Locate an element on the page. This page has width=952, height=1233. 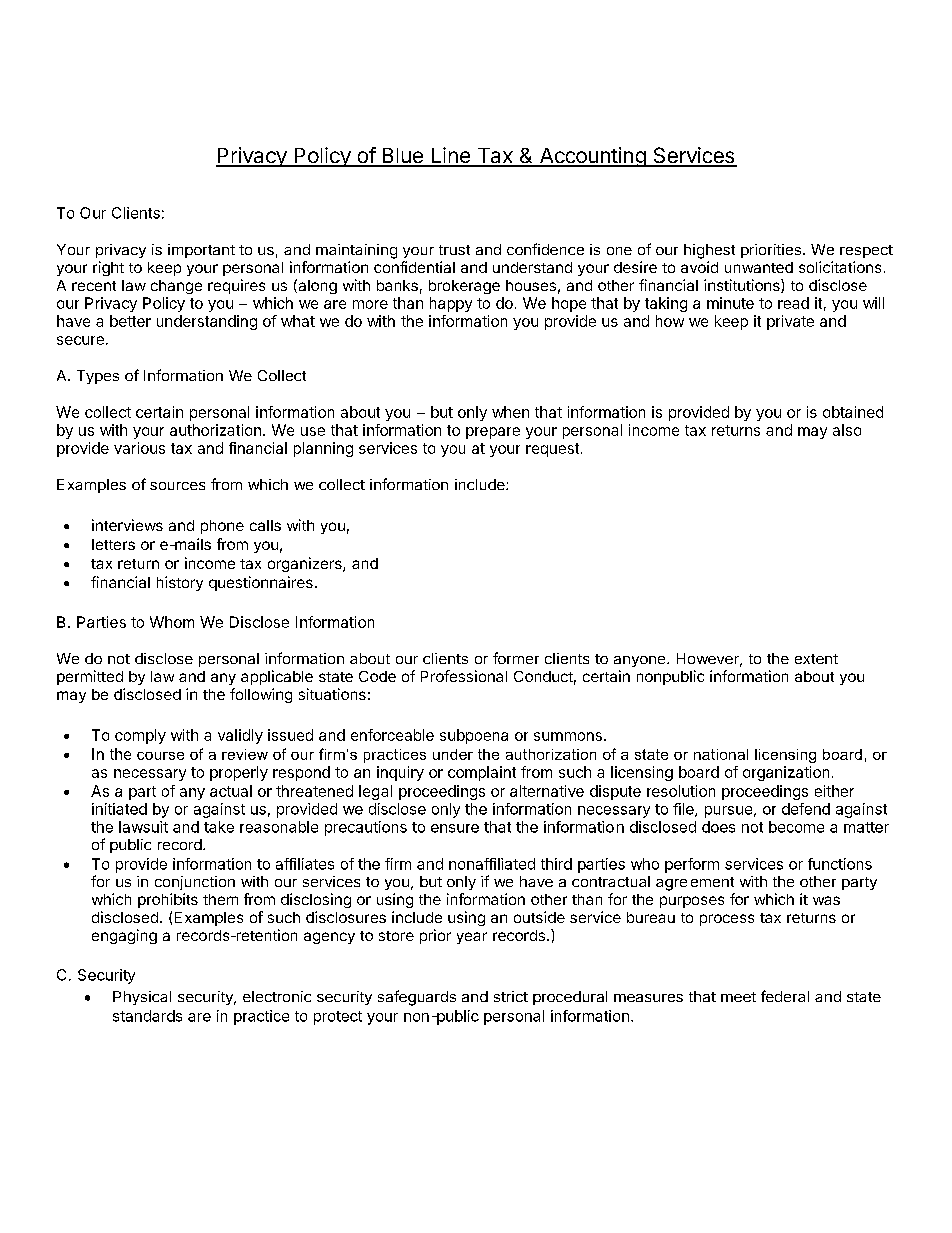
important is located at coordinates (201, 251).
